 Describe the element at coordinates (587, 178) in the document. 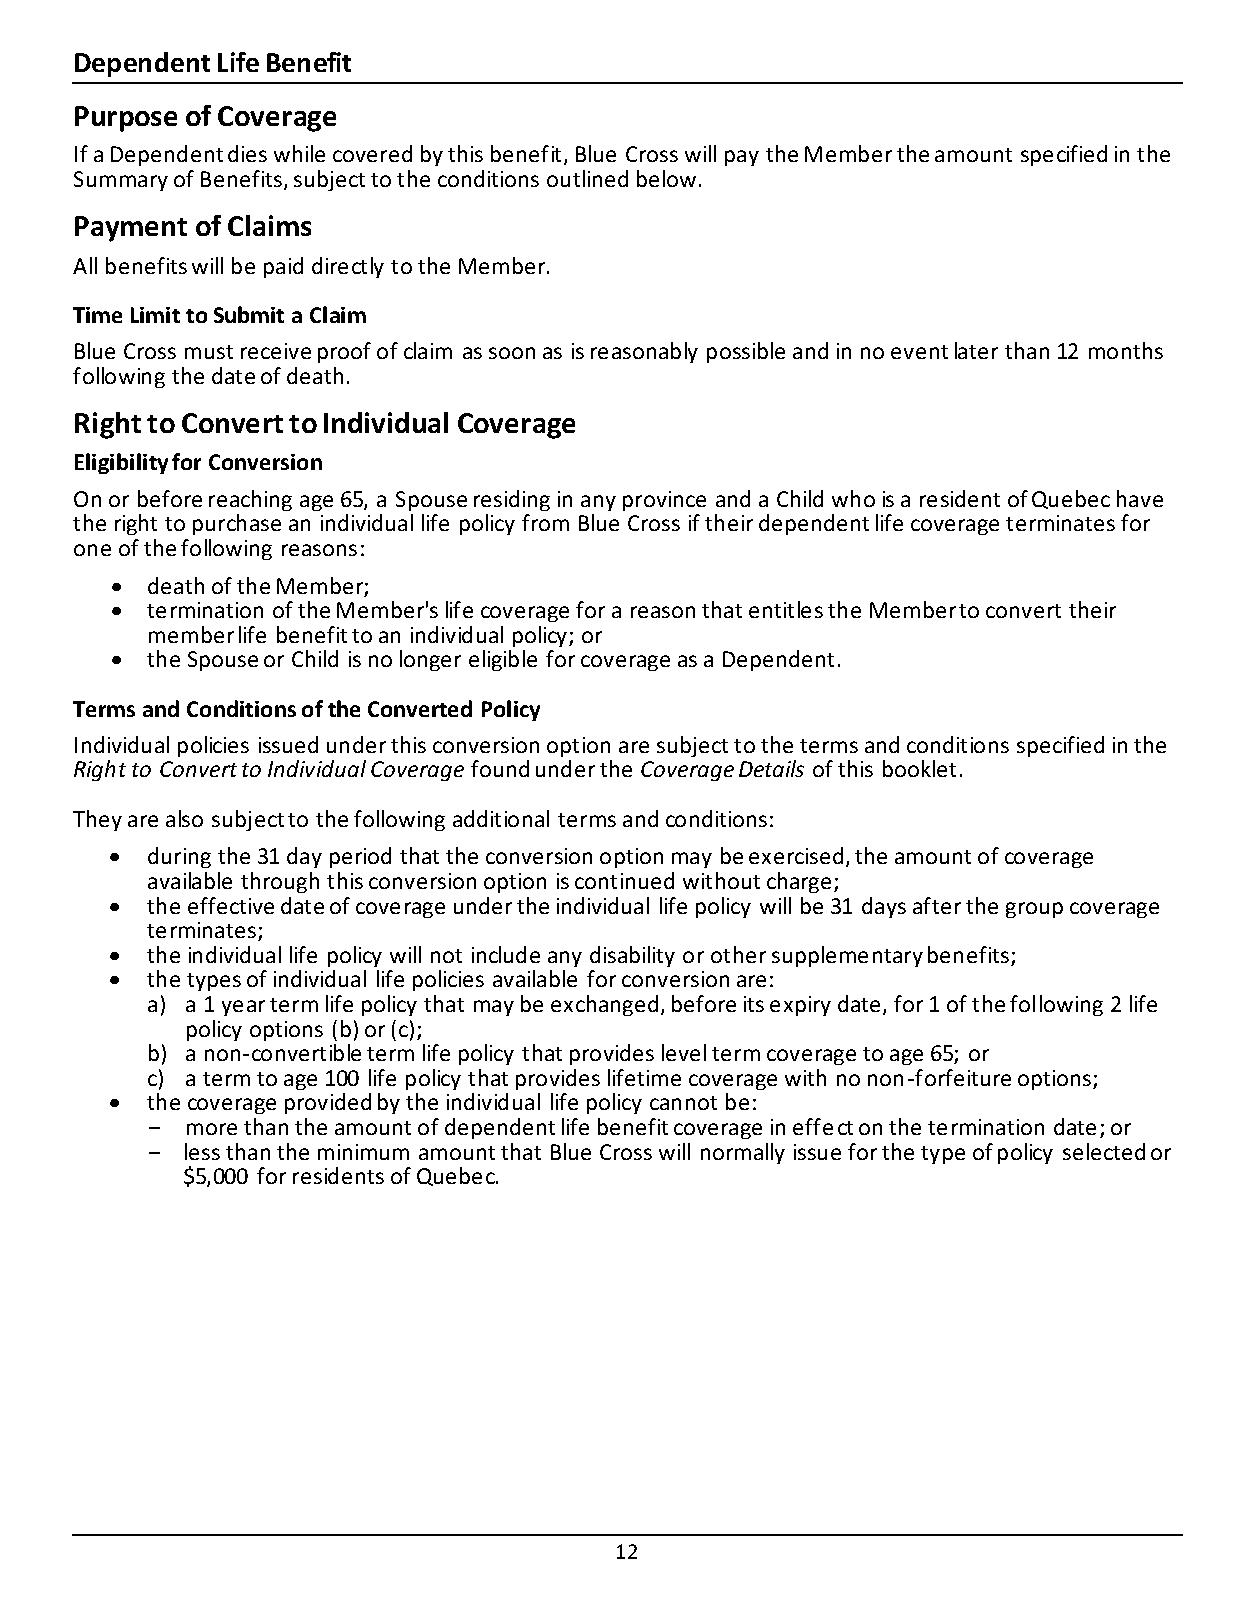

I see `outlined` at that location.
